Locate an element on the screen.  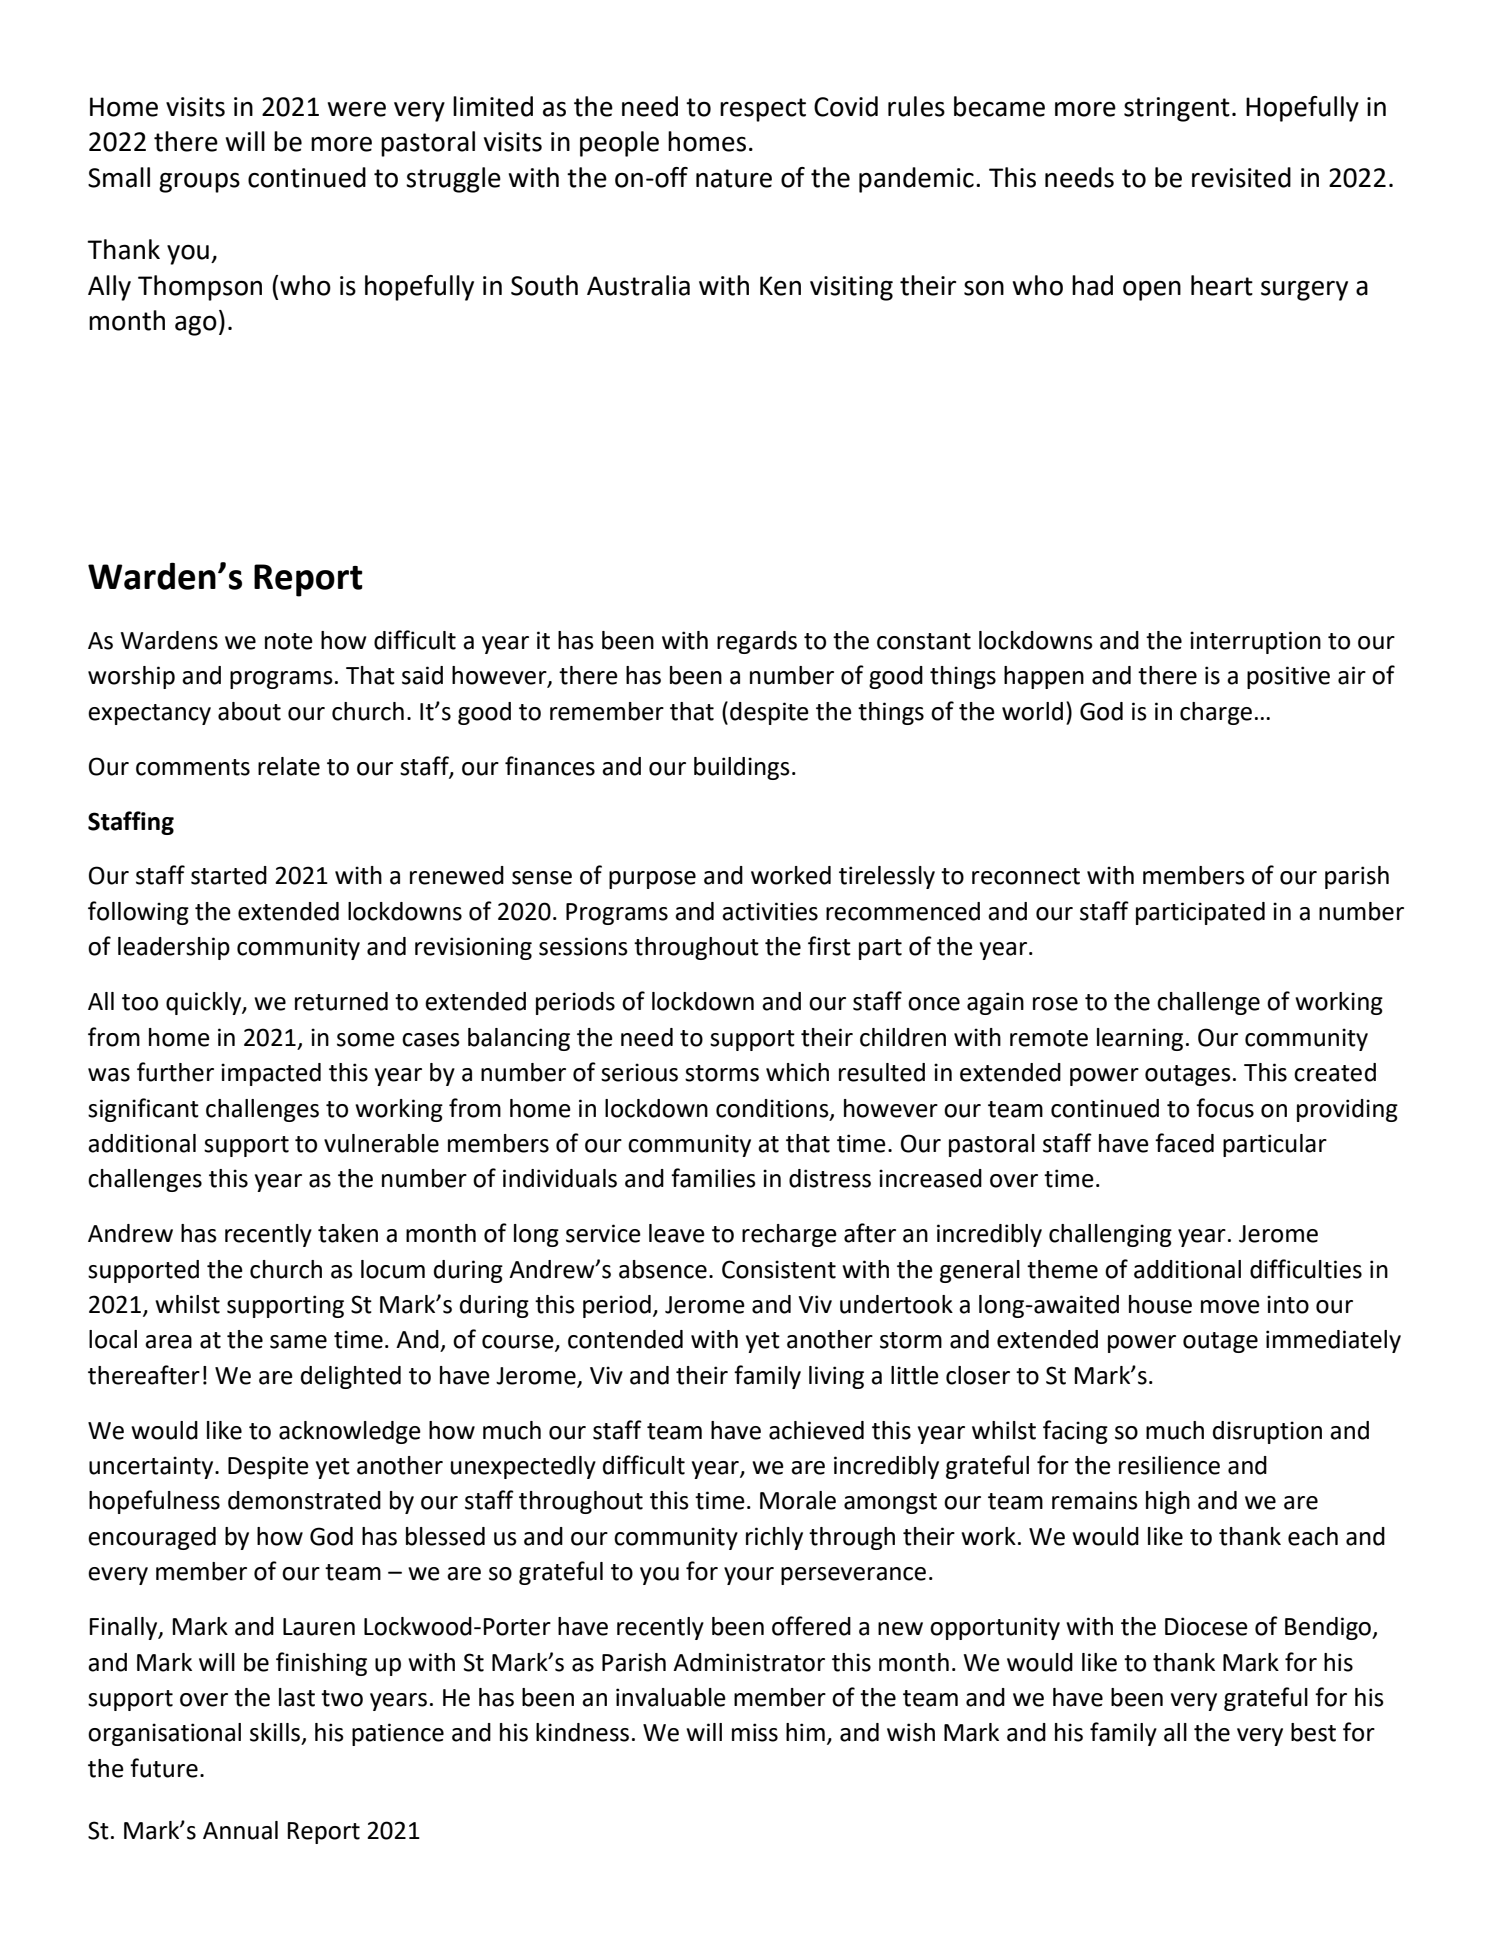
skills is located at coordinates (275, 1732).
